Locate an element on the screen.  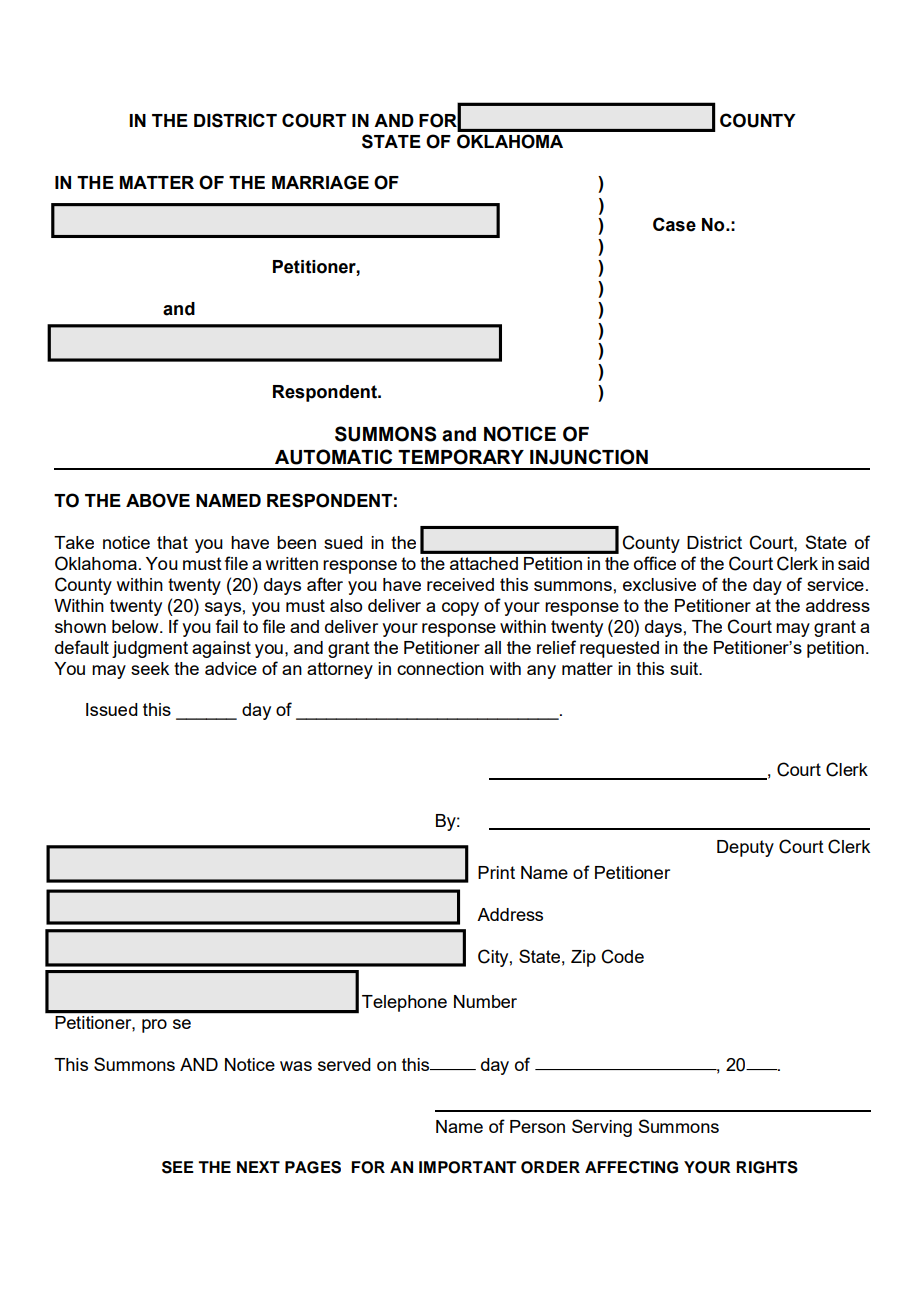
suit is located at coordinates (685, 668).
